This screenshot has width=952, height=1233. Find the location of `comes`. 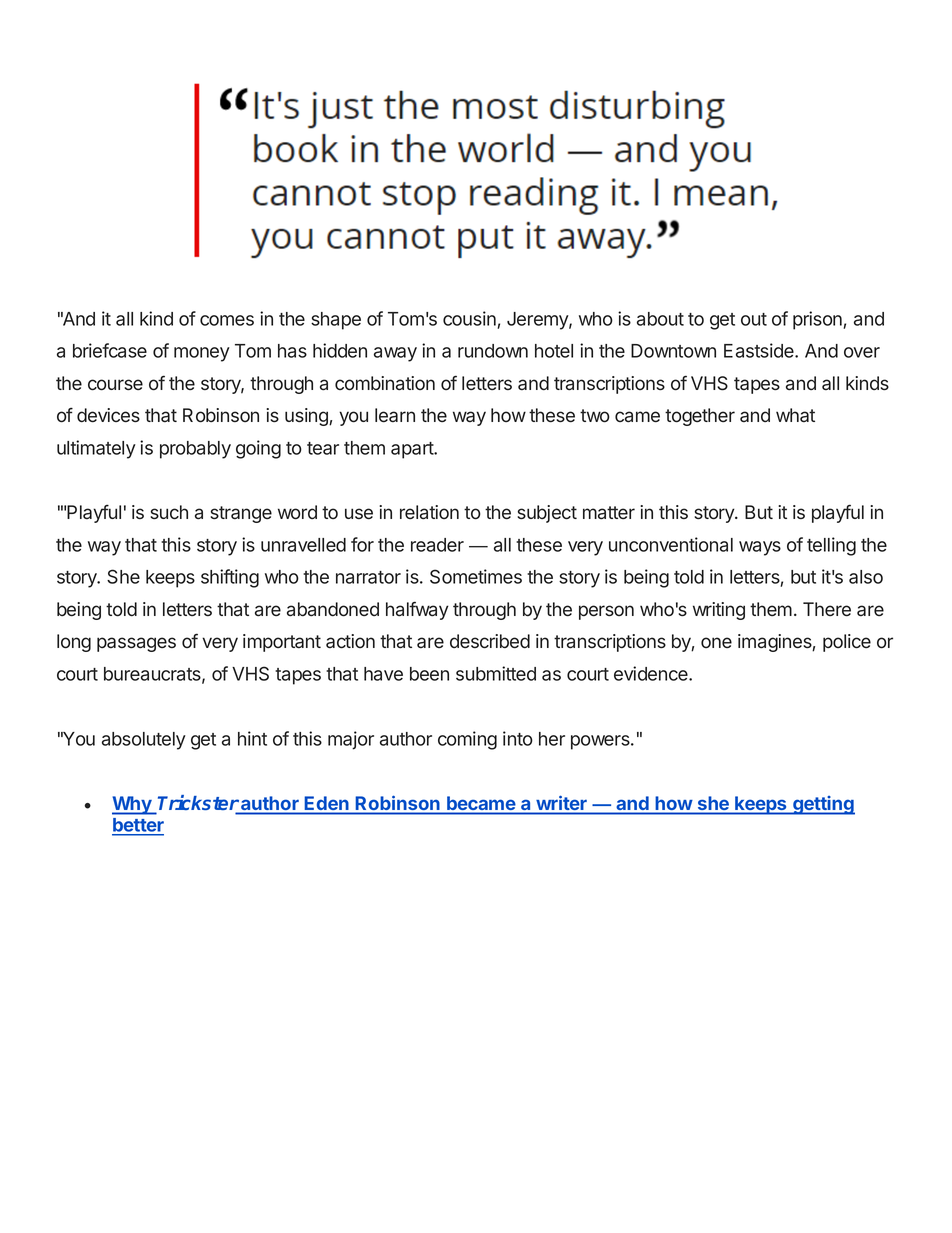

comes is located at coordinates (227, 320).
